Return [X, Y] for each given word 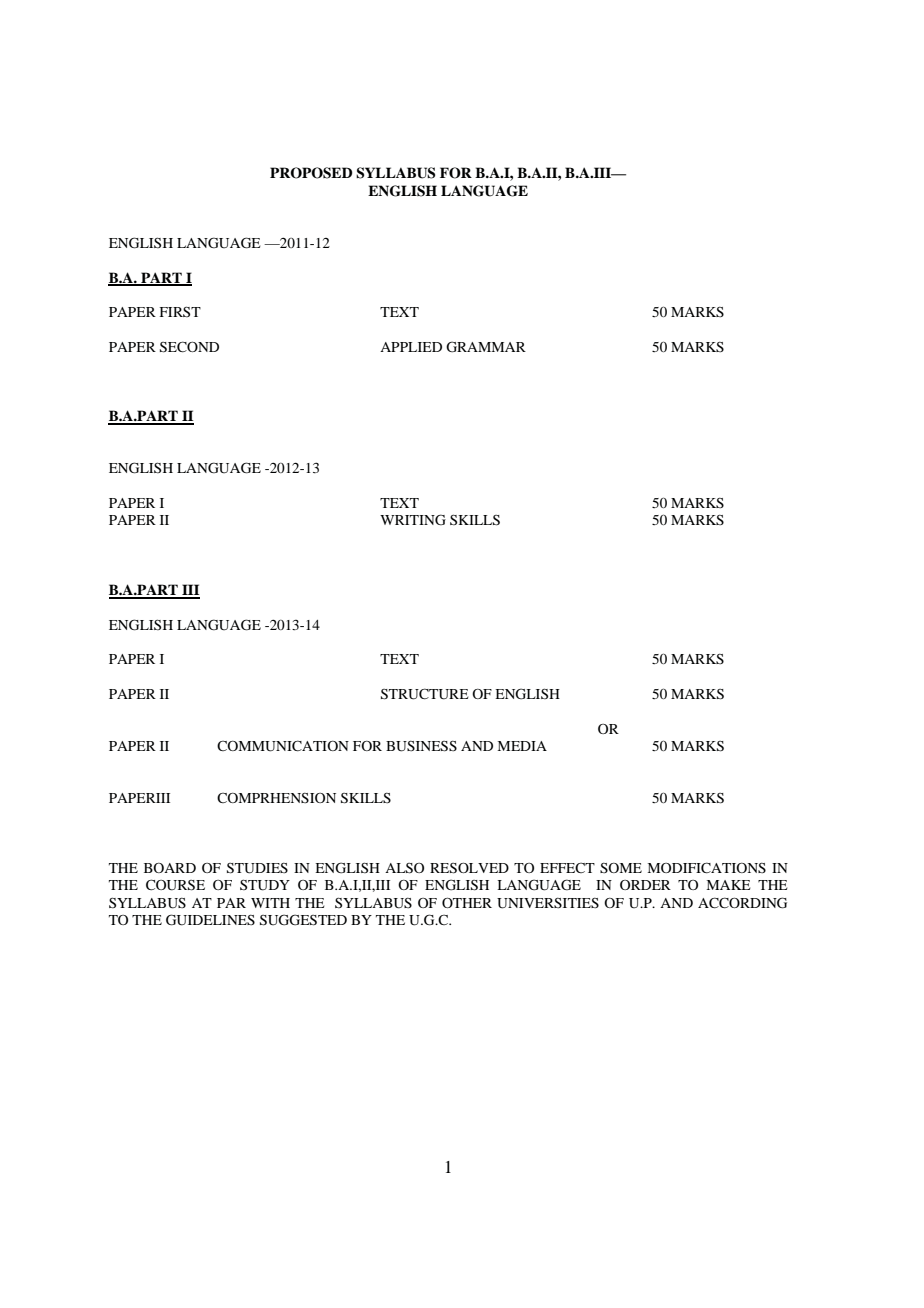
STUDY [265, 885]
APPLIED [411, 347]
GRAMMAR [486, 347]
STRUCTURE [425, 694]
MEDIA [522, 746]
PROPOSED [311, 173]
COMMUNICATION [283, 746]
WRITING [413, 520]
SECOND [189, 347]
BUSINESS [421, 746]
